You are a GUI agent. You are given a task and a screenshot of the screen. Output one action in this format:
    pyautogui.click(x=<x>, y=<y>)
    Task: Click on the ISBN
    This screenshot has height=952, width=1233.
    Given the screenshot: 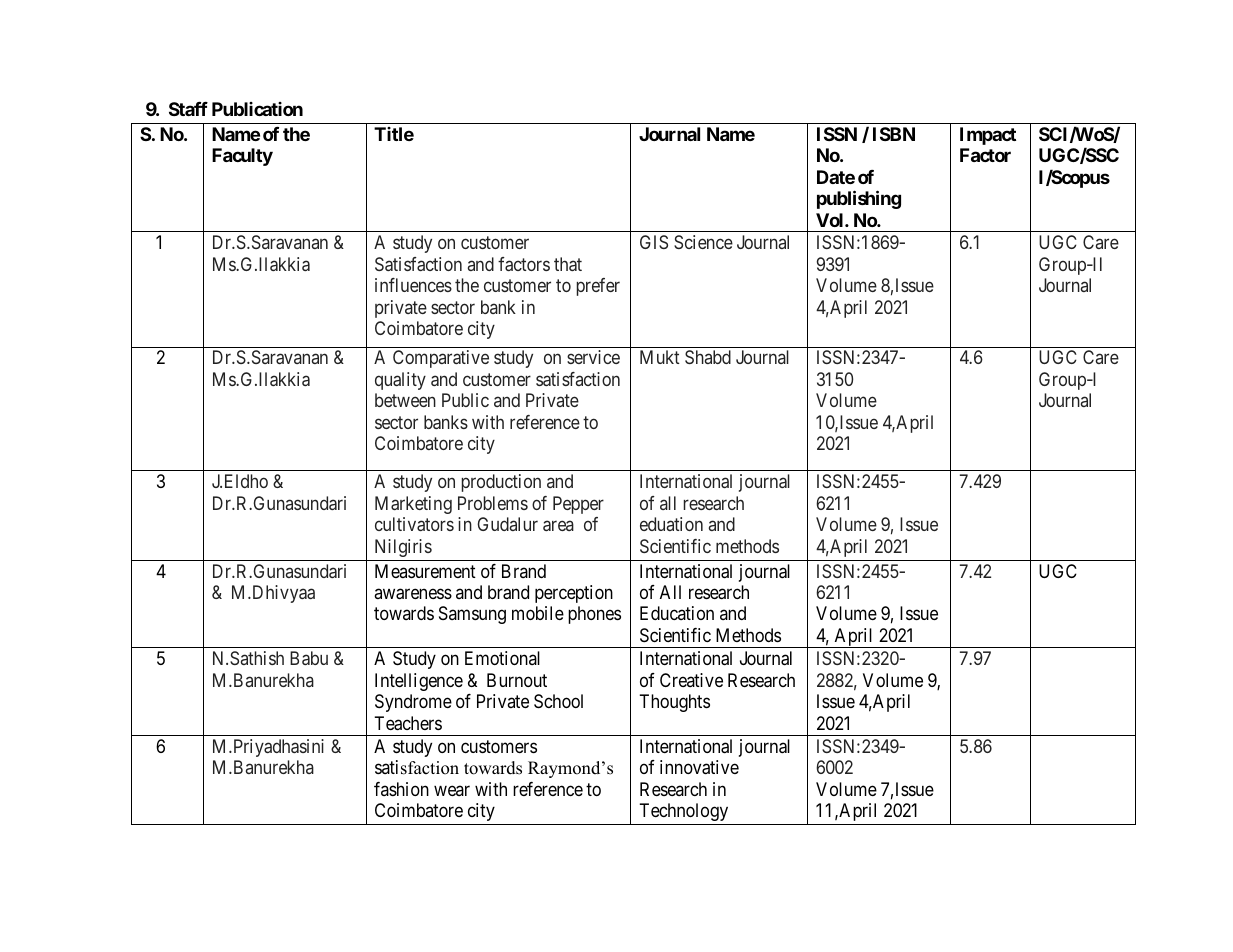 What is the action you would take?
    pyautogui.click(x=894, y=134)
